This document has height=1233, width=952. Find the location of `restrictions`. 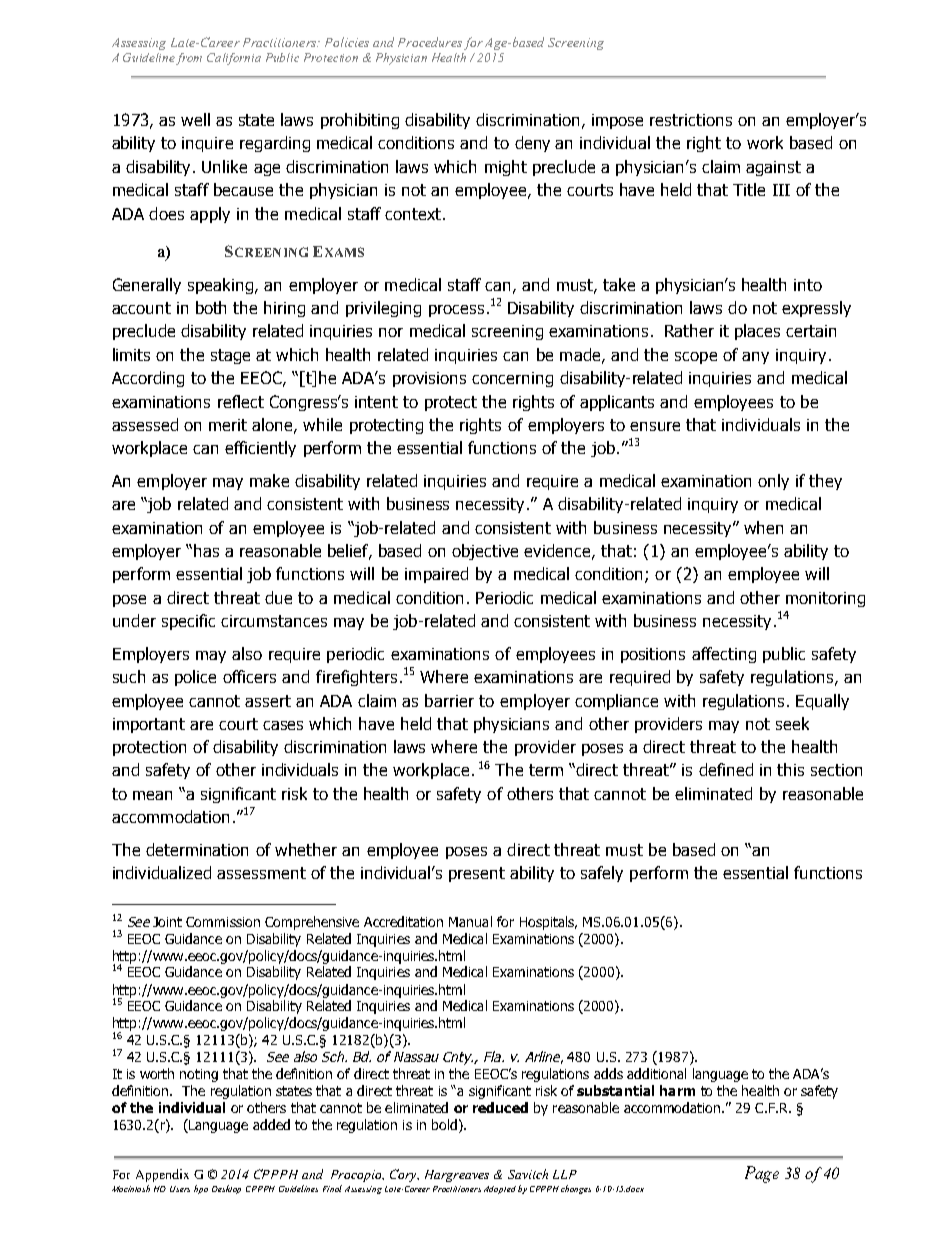

restrictions is located at coordinates (691, 120).
